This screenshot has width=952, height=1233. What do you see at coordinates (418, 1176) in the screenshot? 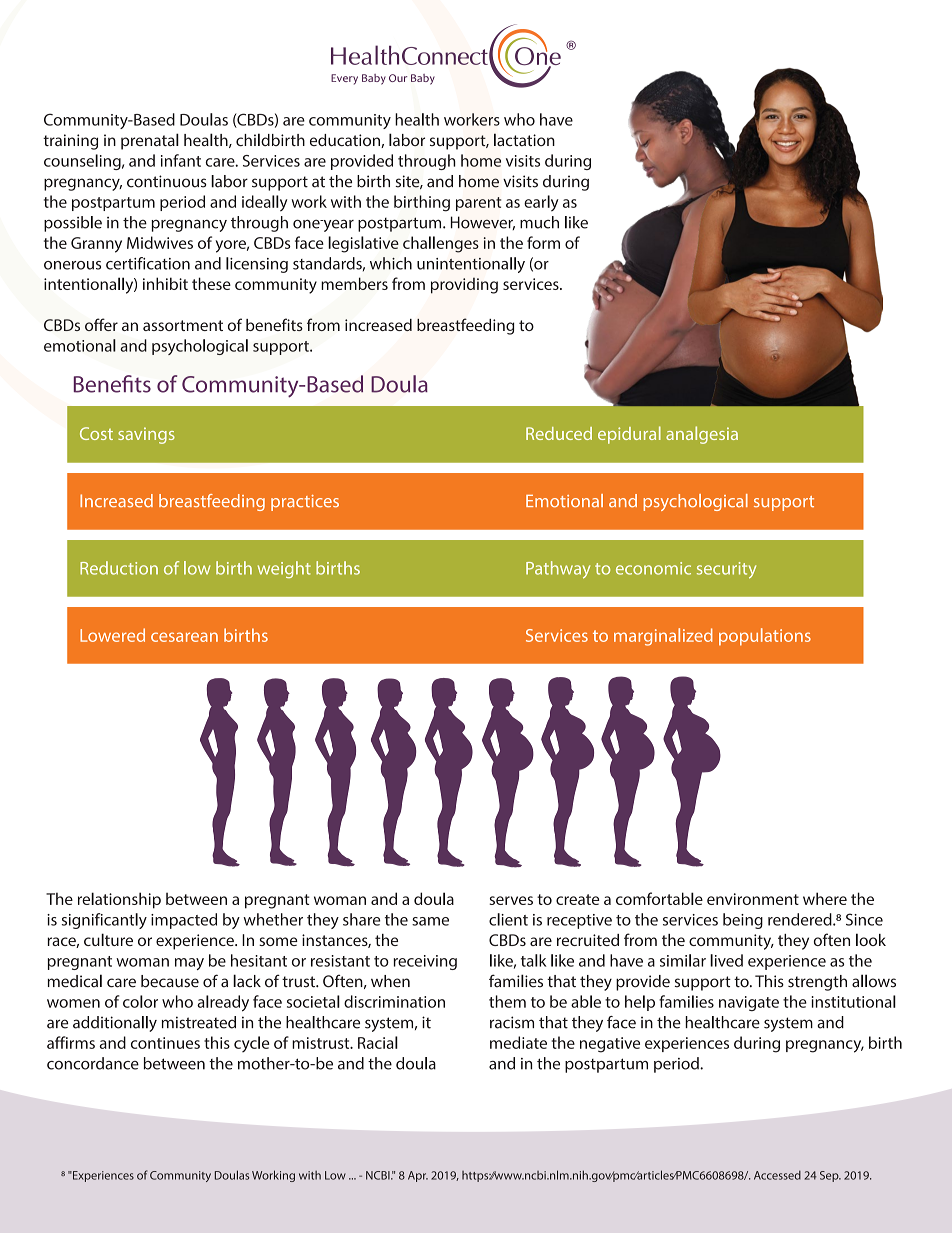
I see `Apr` at bounding box center [418, 1176].
